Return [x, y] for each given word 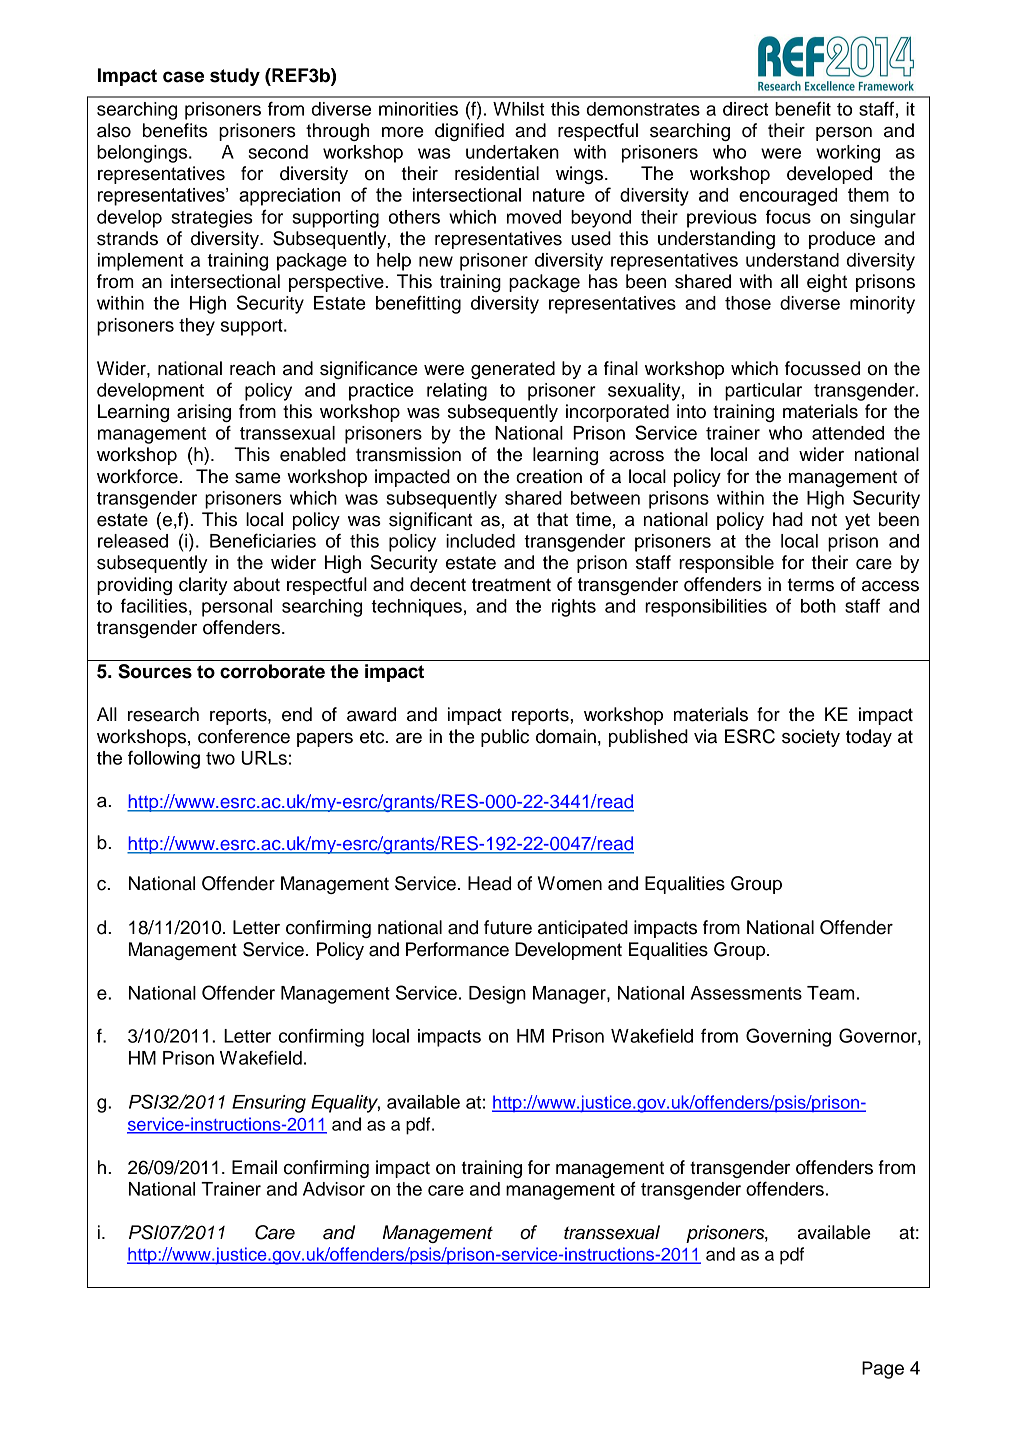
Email [254, 1167]
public [505, 738]
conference [244, 736]
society [811, 738]
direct [746, 109]
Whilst [519, 109]
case [183, 77]
